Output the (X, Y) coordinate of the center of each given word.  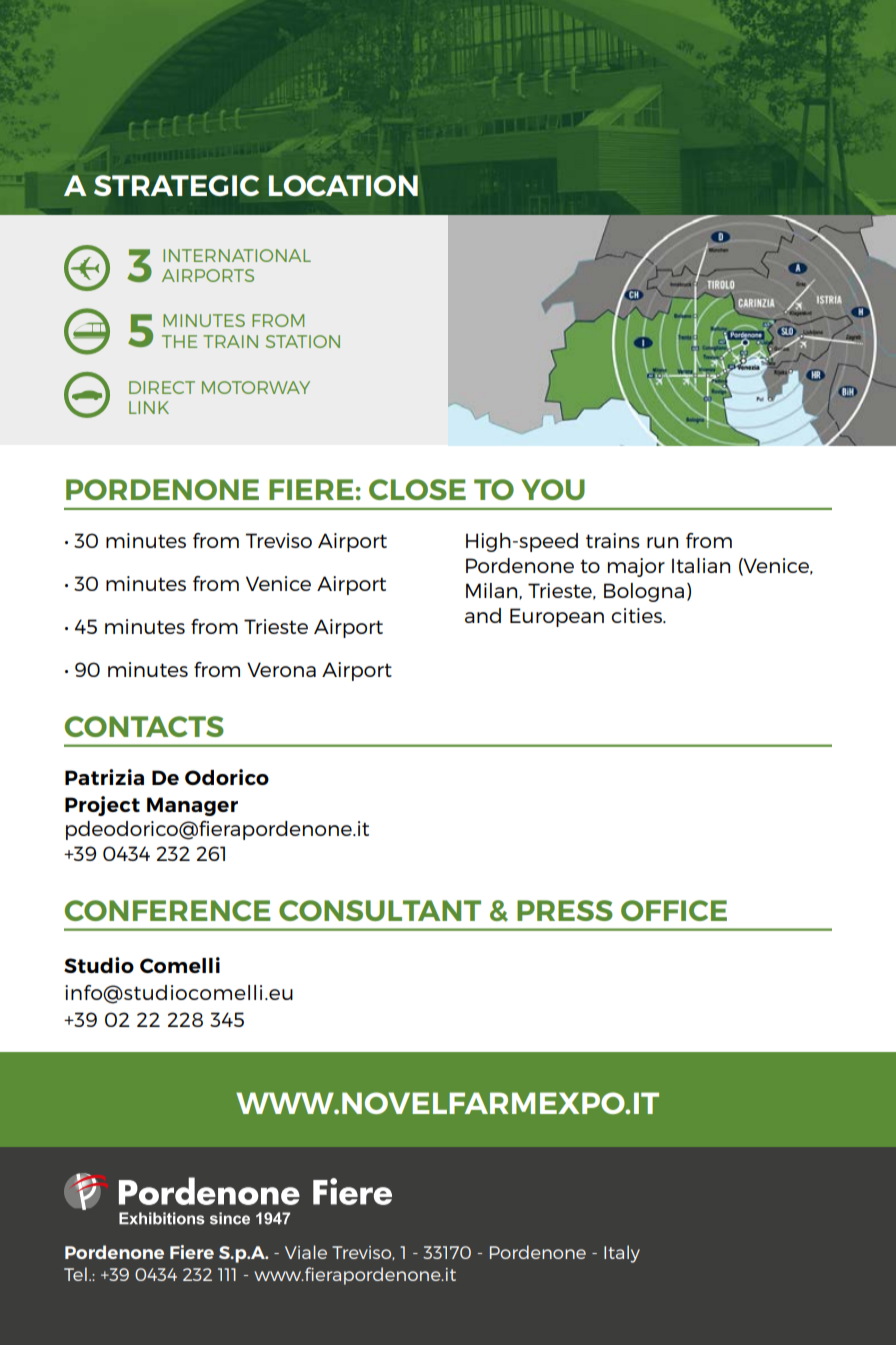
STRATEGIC (176, 185)
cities (637, 615)
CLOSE (417, 489)
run (662, 542)
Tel (75, 1274)
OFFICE (674, 910)
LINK (149, 407)
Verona (281, 669)
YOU (553, 489)
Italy (622, 1254)
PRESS (565, 910)
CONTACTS (144, 726)
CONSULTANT (380, 910)
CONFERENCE (167, 910)
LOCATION (343, 185)
